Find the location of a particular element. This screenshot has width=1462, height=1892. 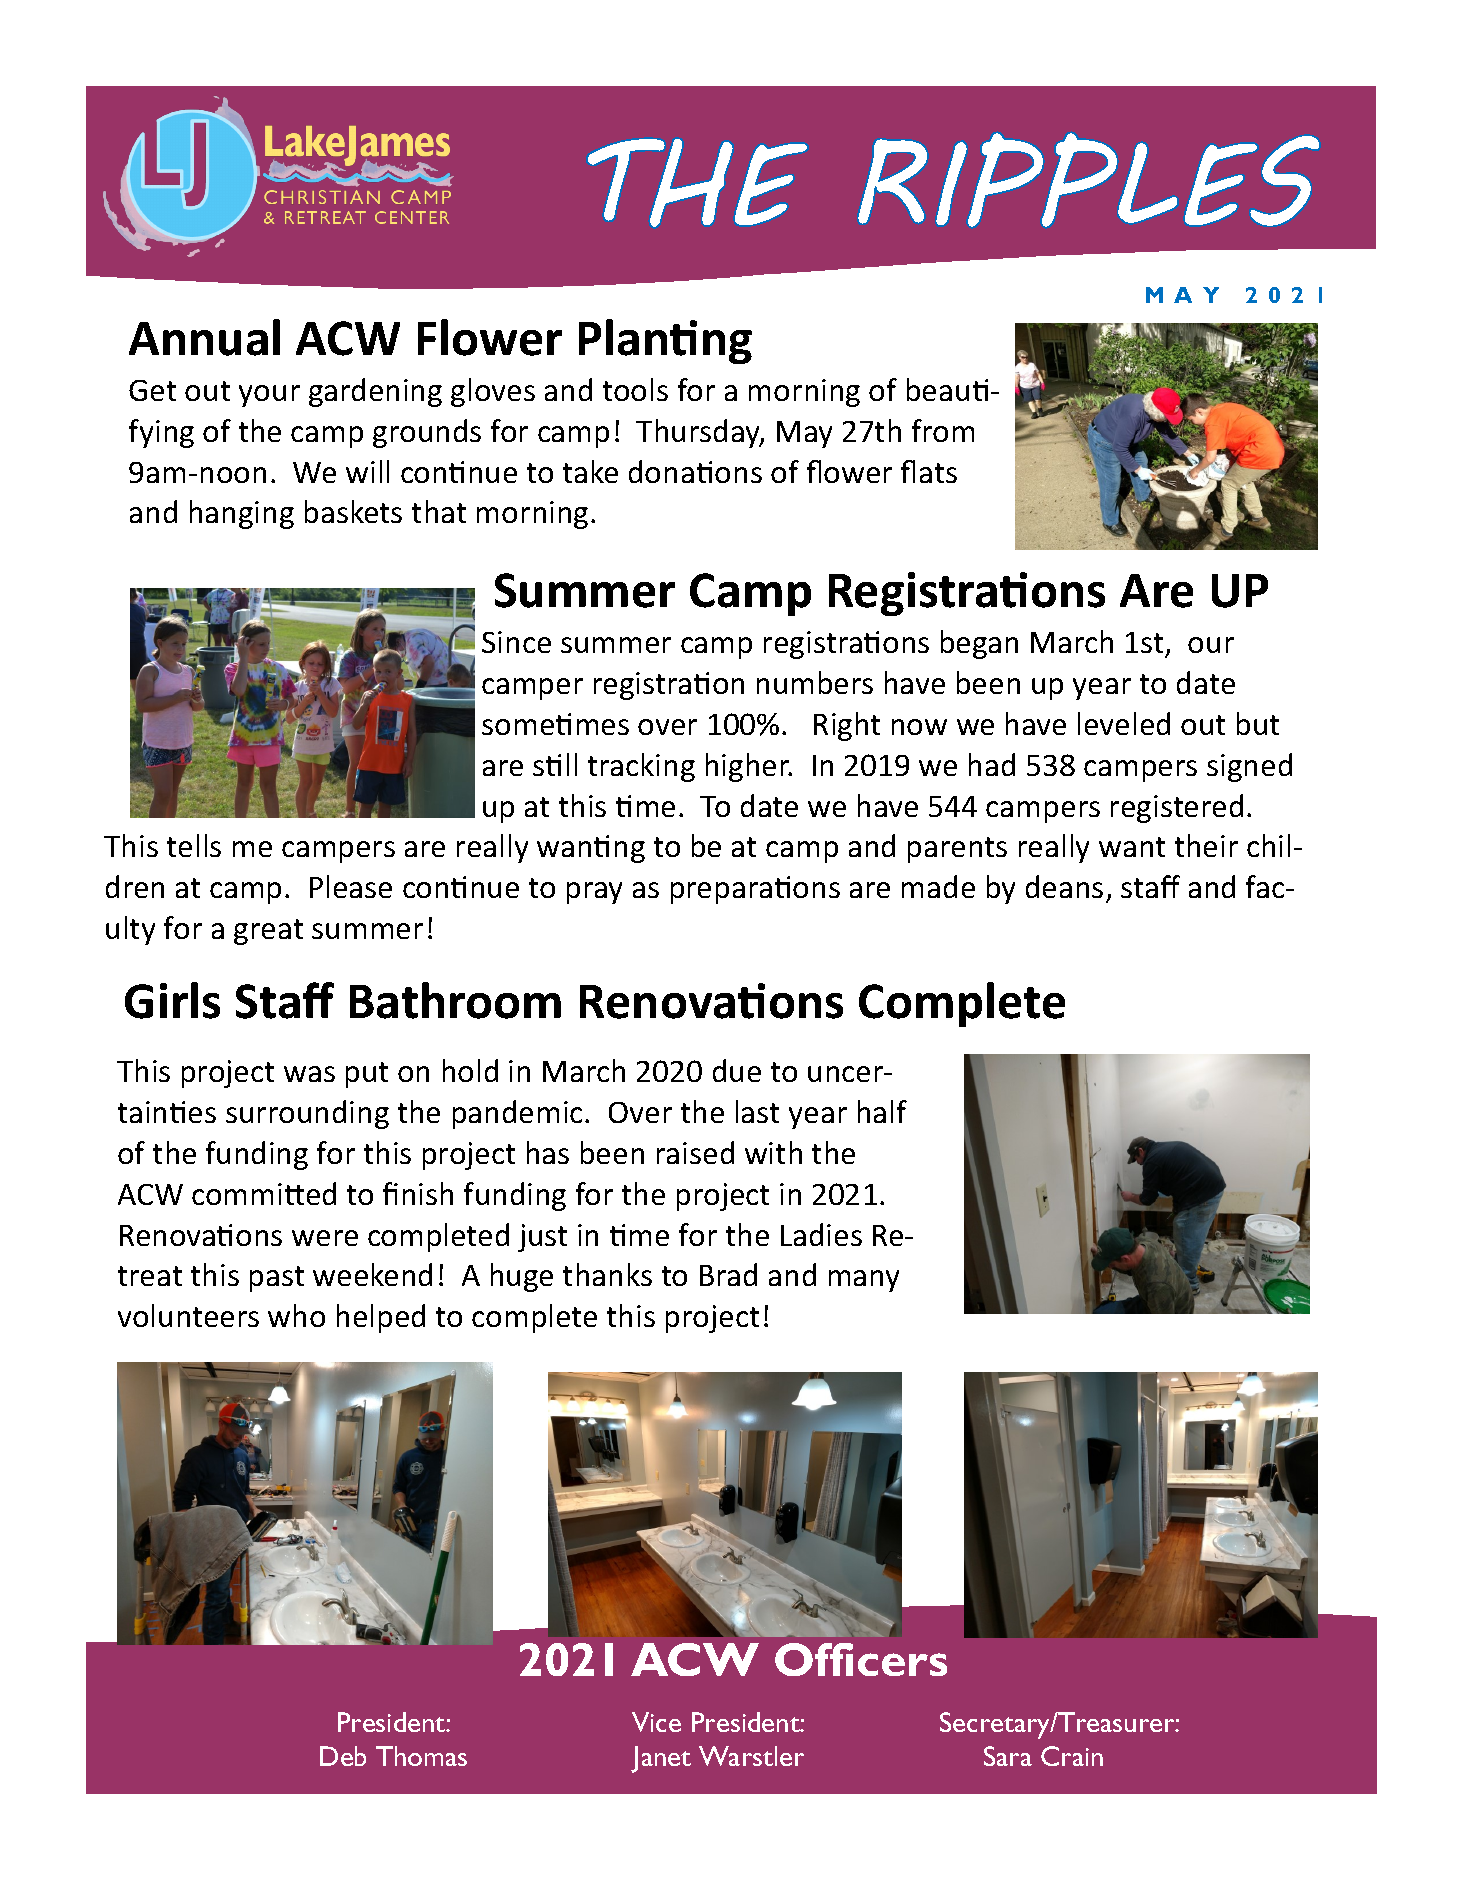

many is located at coordinates (864, 1281).
